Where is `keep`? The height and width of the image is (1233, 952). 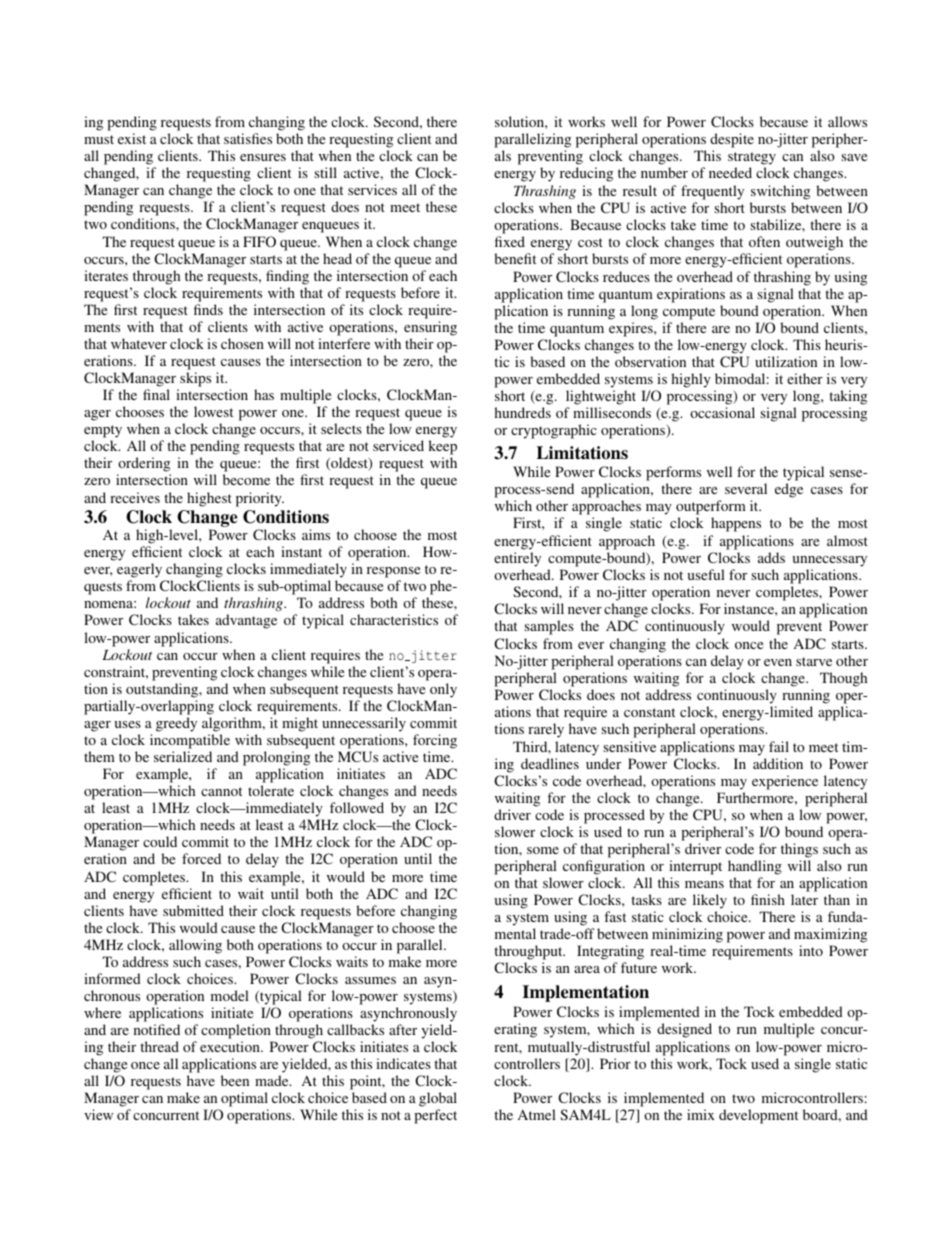
keep is located at coordinates (442, 449).
